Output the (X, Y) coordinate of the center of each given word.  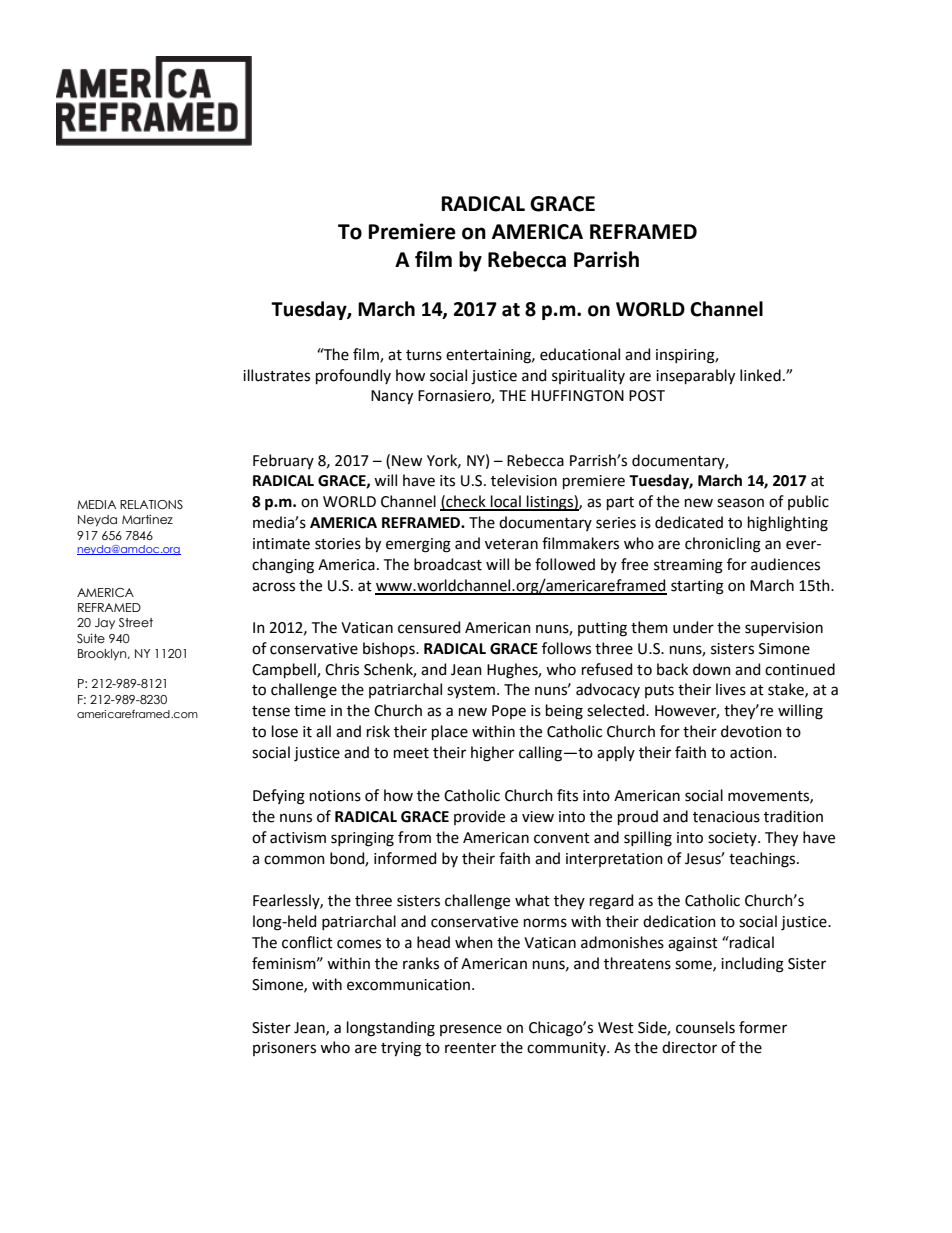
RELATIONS (151, 504)
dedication (679, 921)
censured (429, 627)
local (506, 502)
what (532, 900)
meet (411, 753)
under (693, 627)
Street (136, 622)
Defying (279, 797)
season (740, 503)
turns (424, 355)
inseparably (695, 377)
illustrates (276, 375)
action (751, 753)
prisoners (284, 1049)
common (294, 860)
